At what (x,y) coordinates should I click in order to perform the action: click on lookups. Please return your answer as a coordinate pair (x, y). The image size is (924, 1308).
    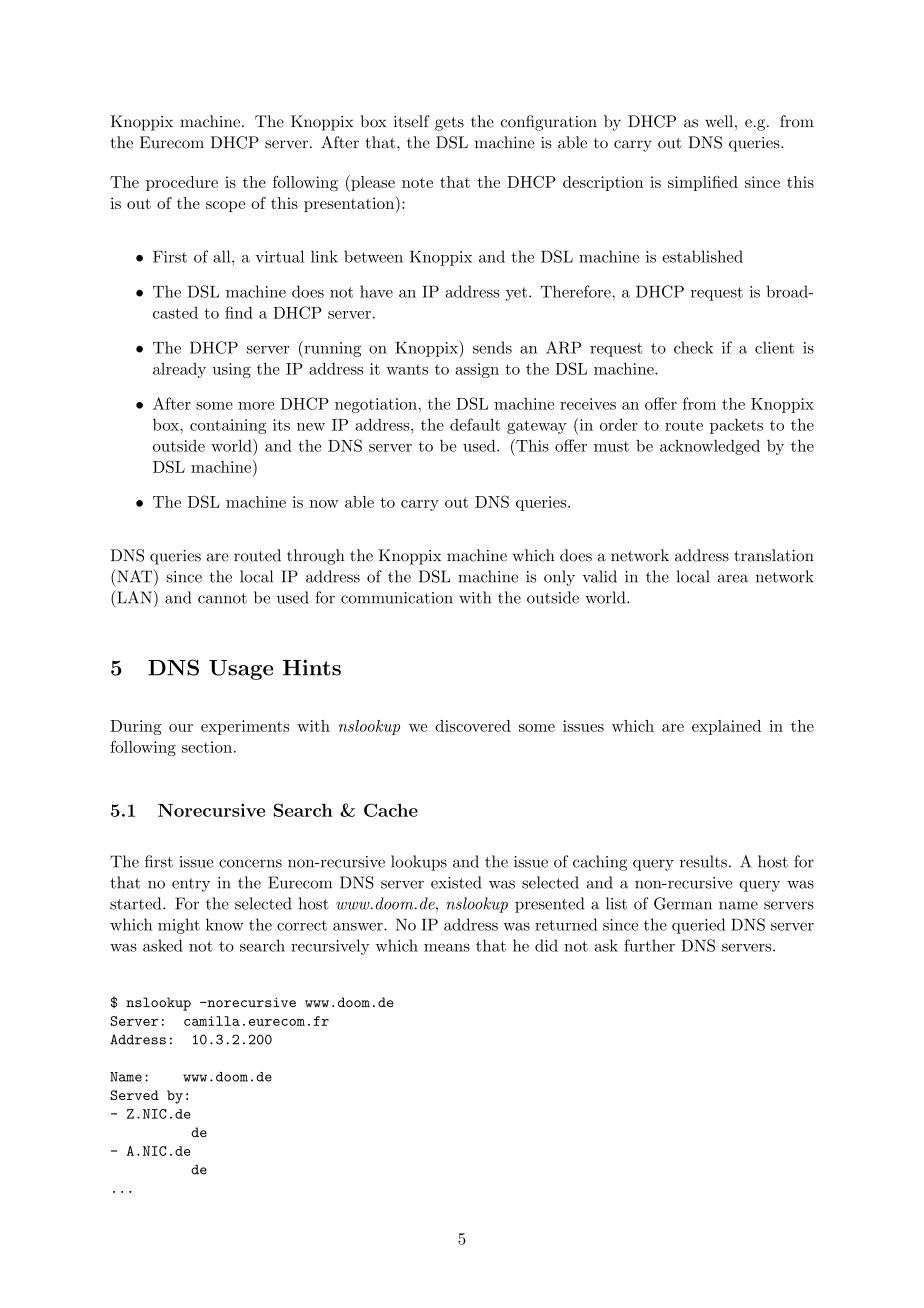
    Looking at the image, I should click on (419, 863).
